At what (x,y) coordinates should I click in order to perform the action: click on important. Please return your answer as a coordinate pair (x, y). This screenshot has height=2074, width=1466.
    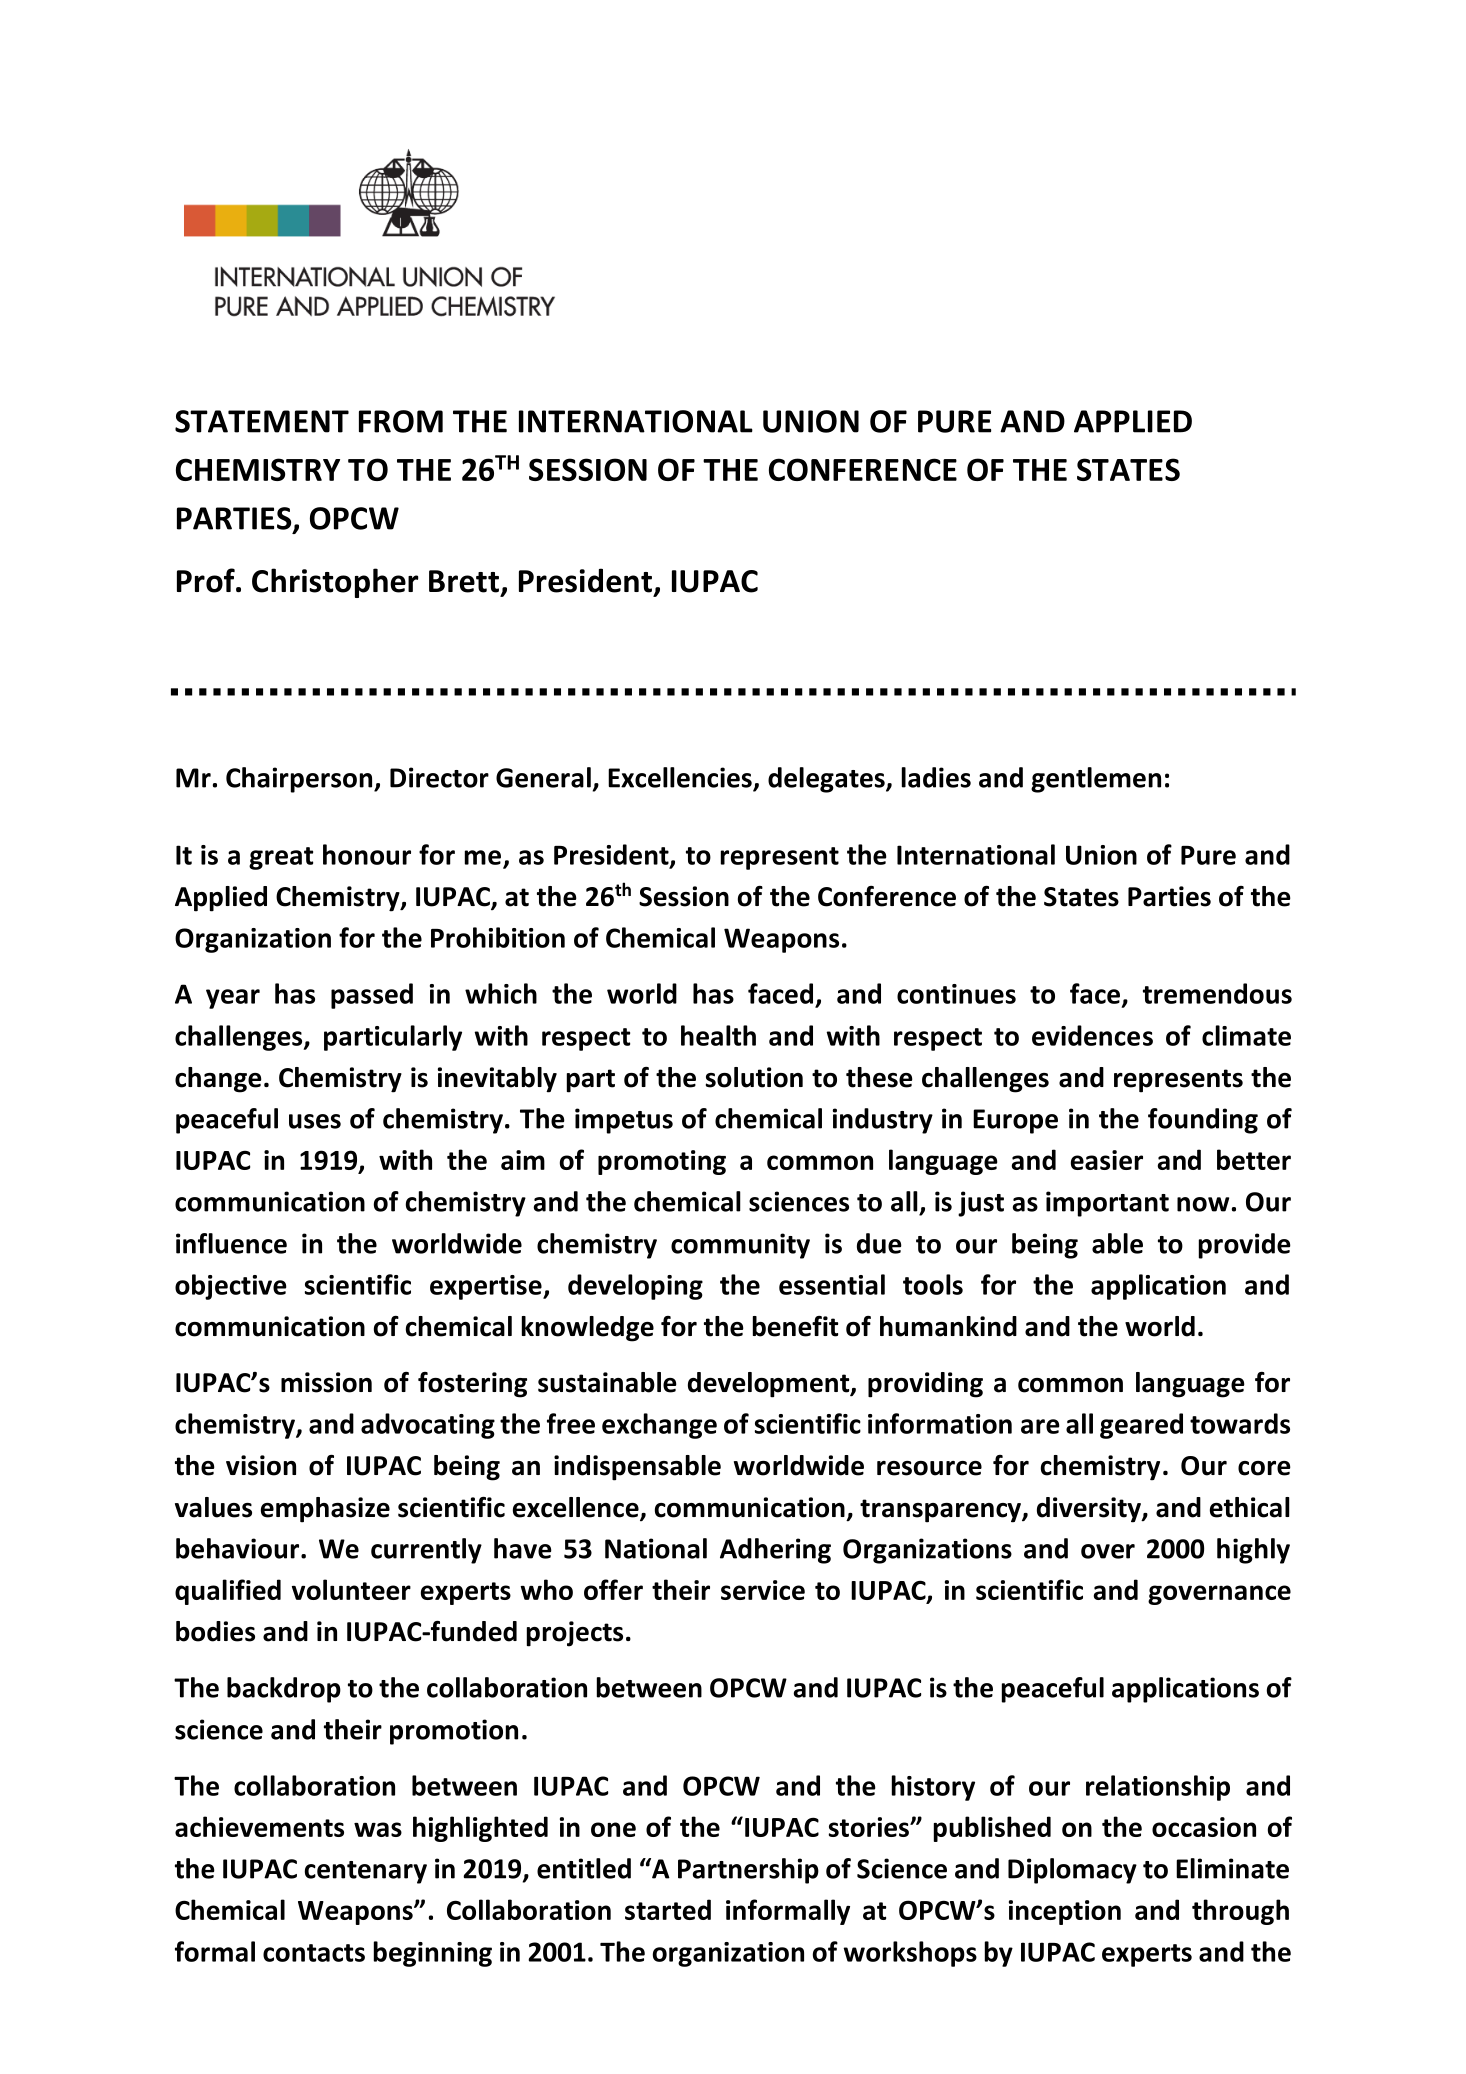
    Looking at the image, I should click on (1107, 1204).
